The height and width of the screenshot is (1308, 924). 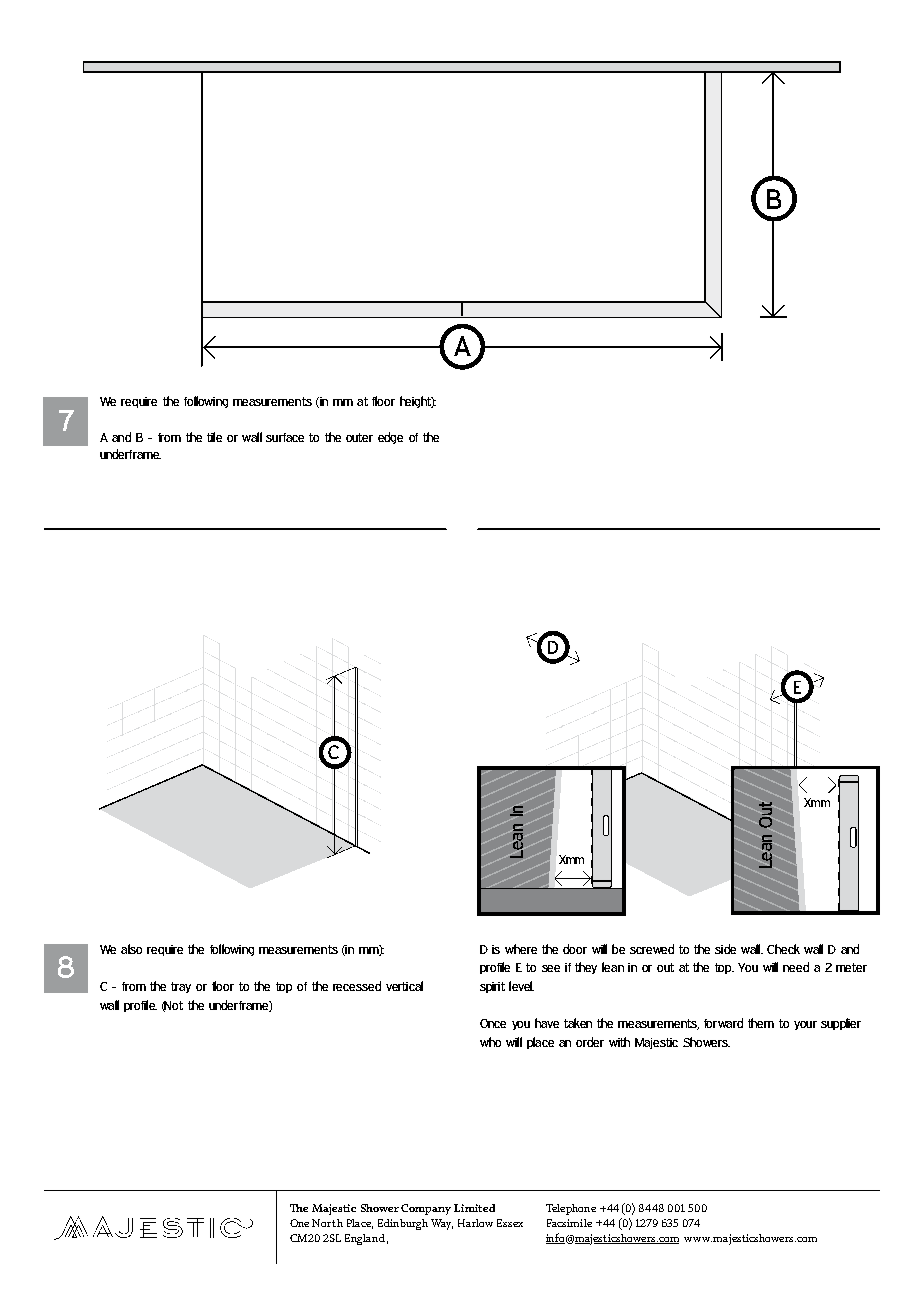 What do you see at coordinates (725, 949) in the screenshot?
I see `side` at bounding box center [725, 949].
